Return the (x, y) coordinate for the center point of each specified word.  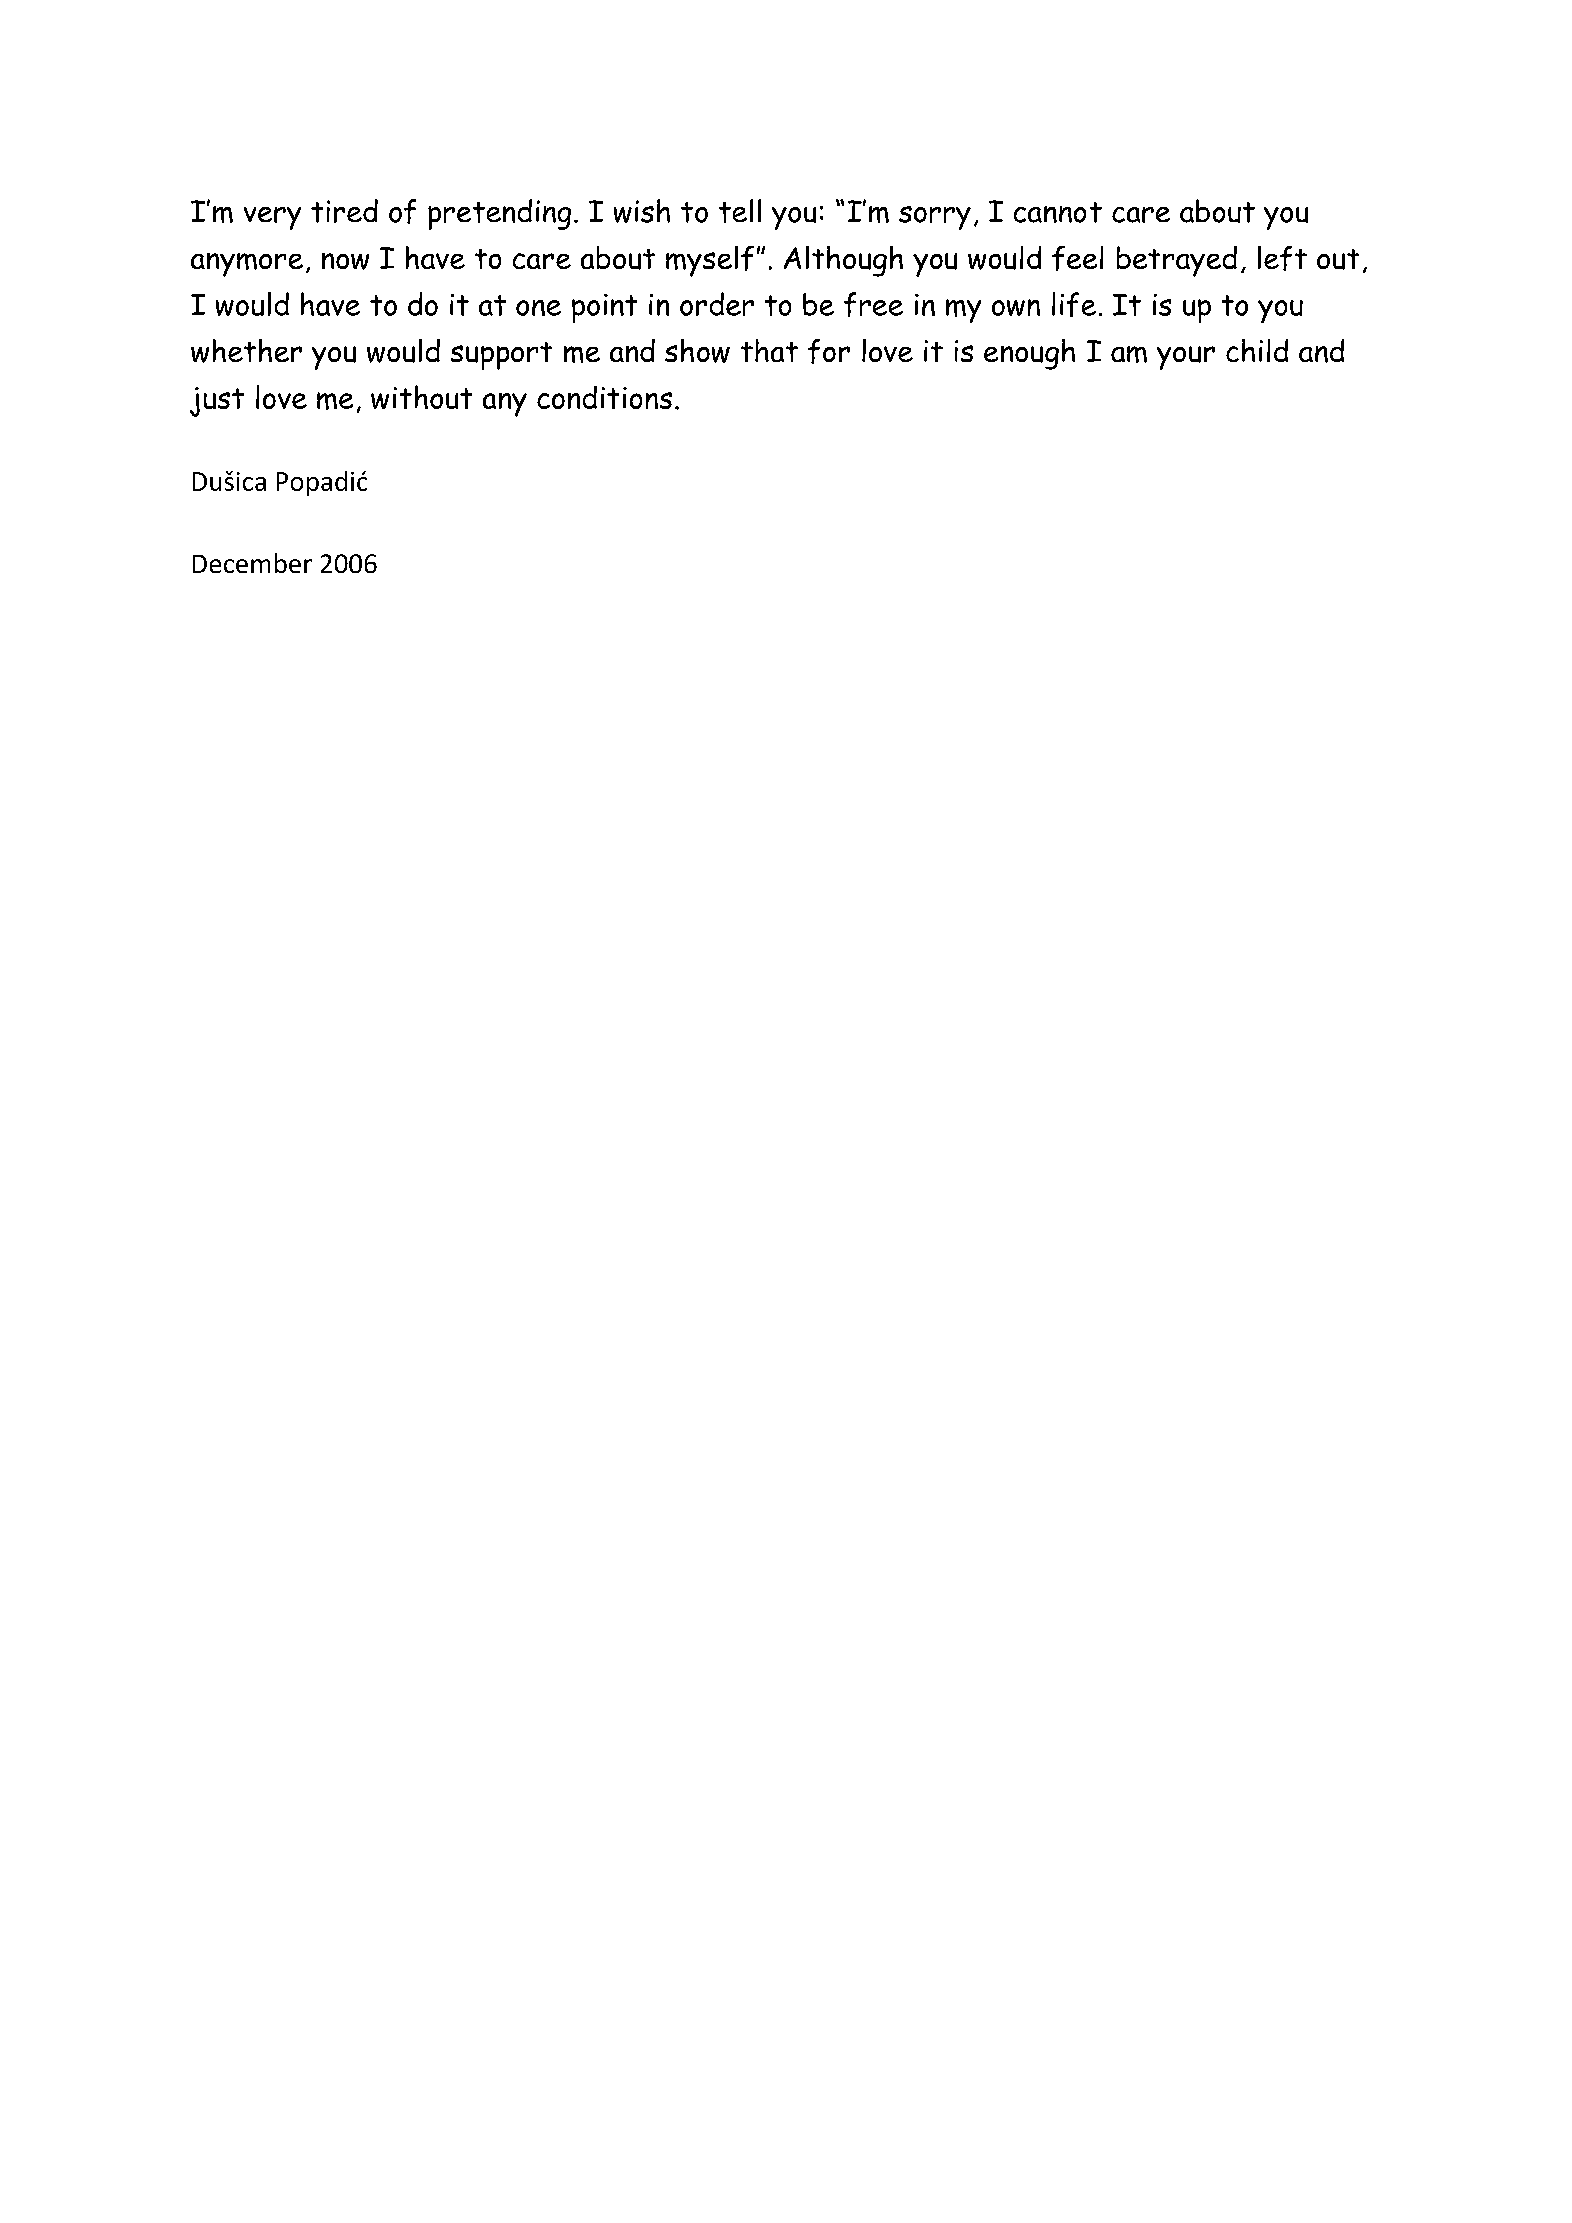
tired (344, 211)
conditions (604, 397)
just (217, 402)
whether (246, 351)
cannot (1058, 212)
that (769, 350)
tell (740, 211)
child (1257, 350)
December (252, 563)
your (1186, 358)
